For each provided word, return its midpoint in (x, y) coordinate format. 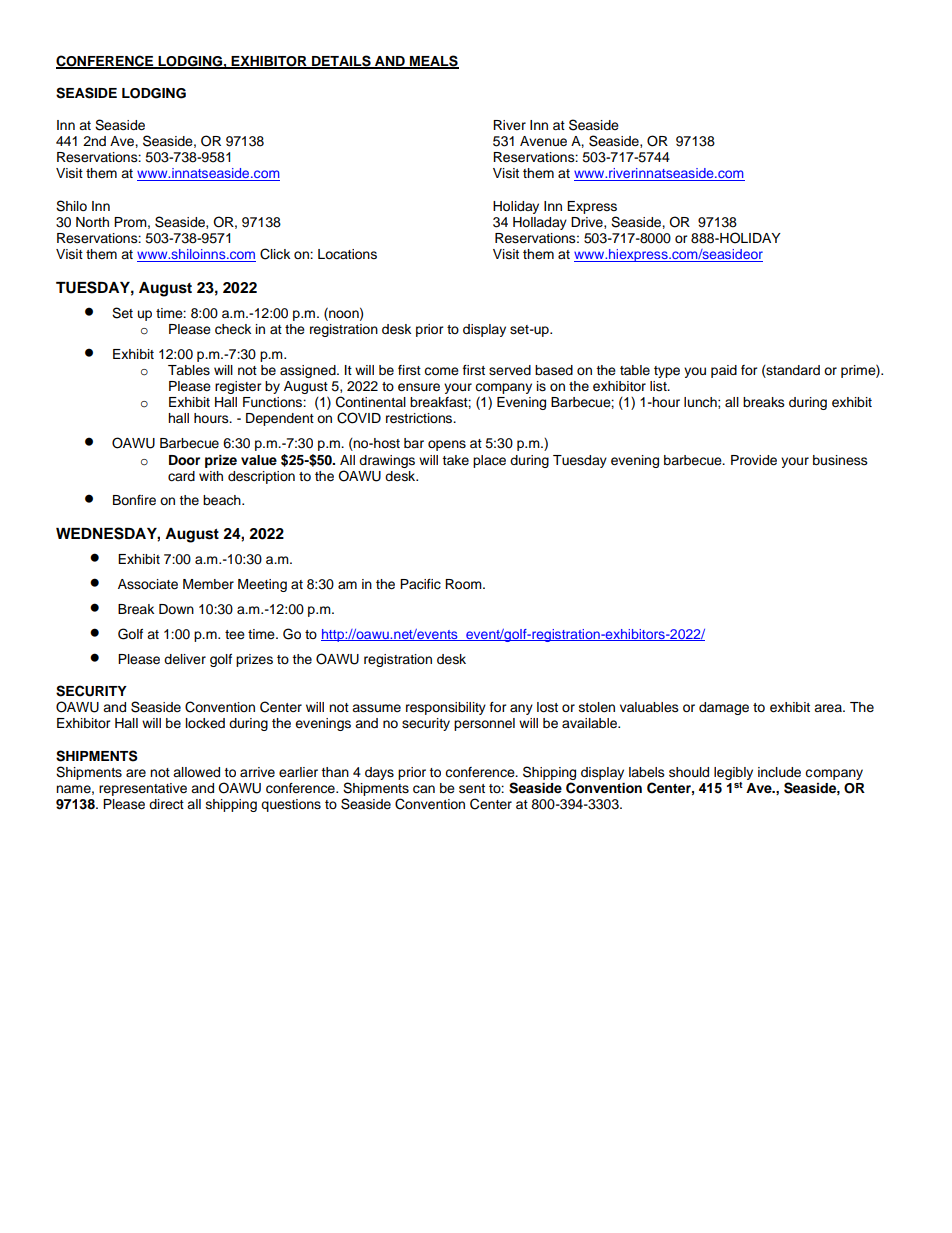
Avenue (543, 141)
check (233, 329)
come (441, 371)
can (424, 789)
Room (464, 584)
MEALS (433, 61)
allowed (196, 772)
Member (208, 584)
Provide (754, 460)
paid (724, 371)
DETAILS (341, 61)
